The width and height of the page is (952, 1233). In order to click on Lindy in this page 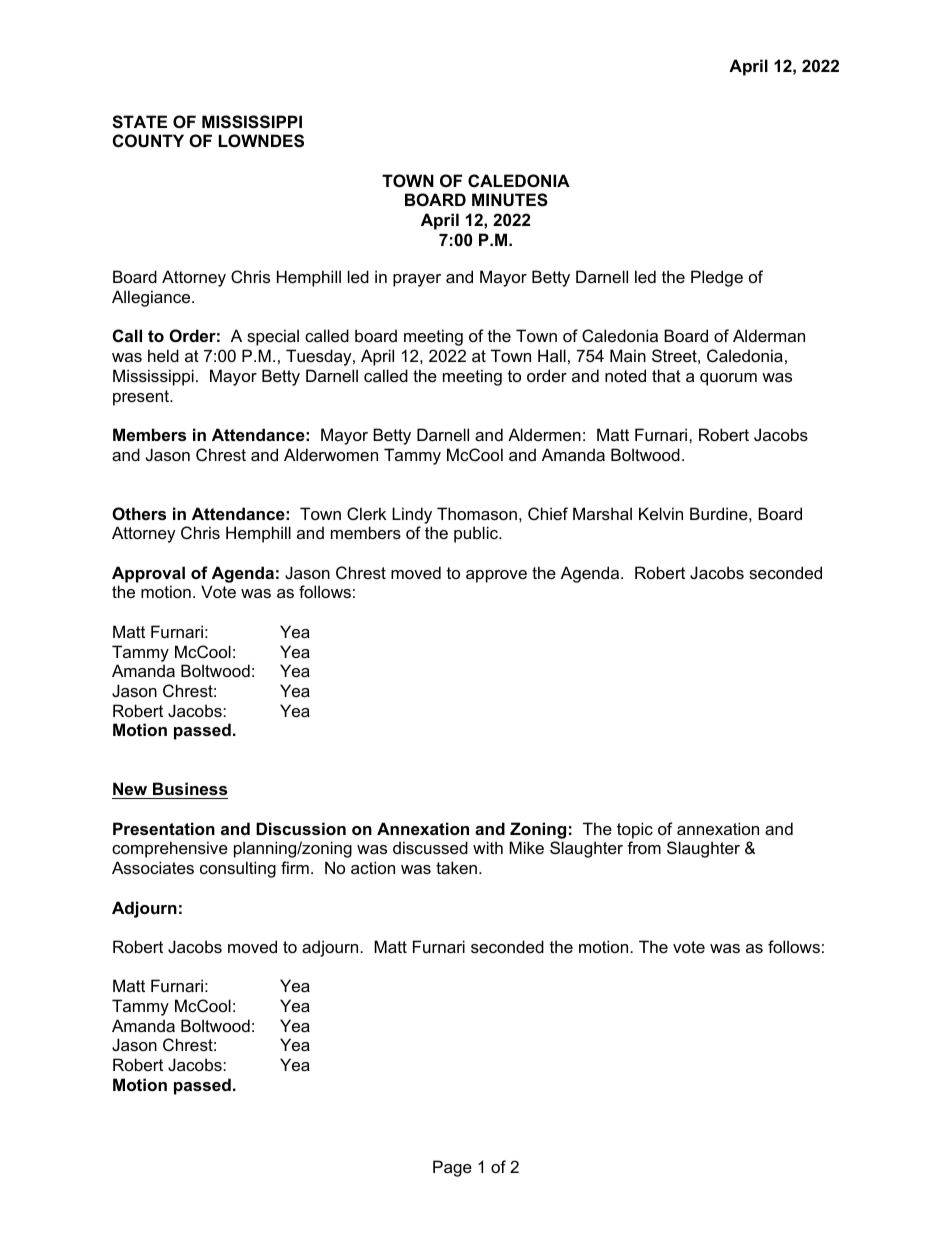, I will do `click(412, 515)`.
